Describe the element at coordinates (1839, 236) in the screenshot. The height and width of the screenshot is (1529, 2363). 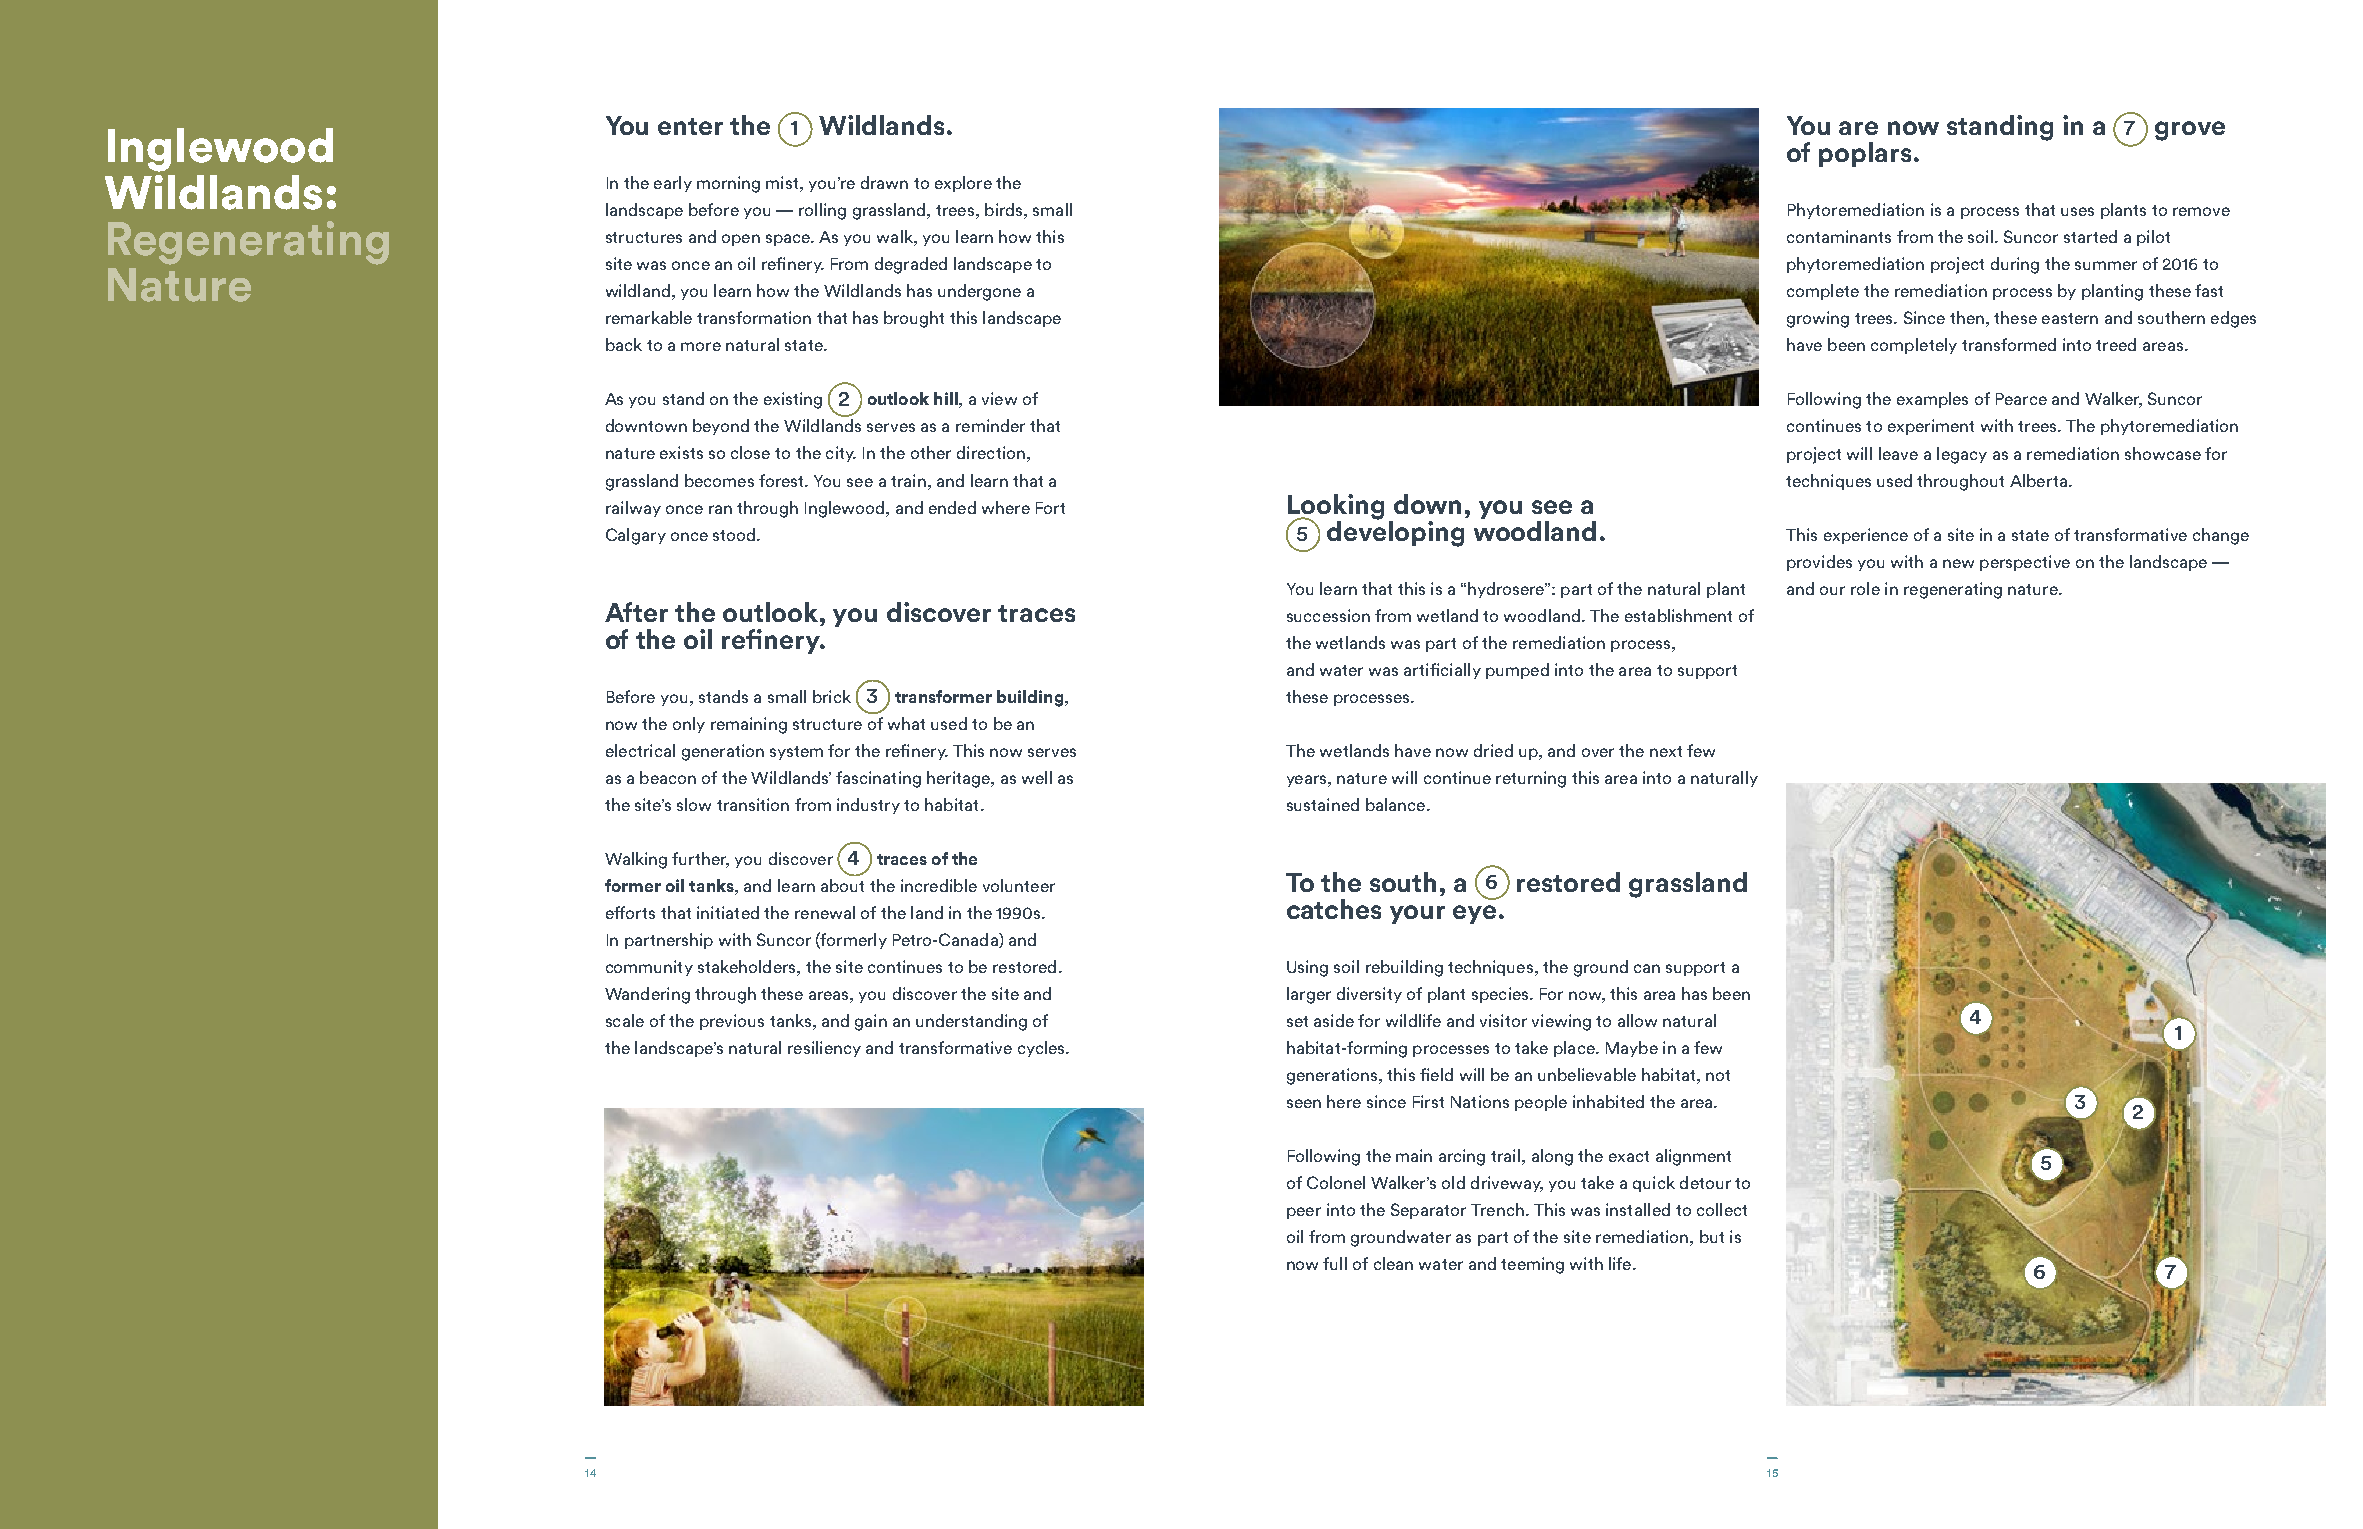
I see `contaminants` at that location.
